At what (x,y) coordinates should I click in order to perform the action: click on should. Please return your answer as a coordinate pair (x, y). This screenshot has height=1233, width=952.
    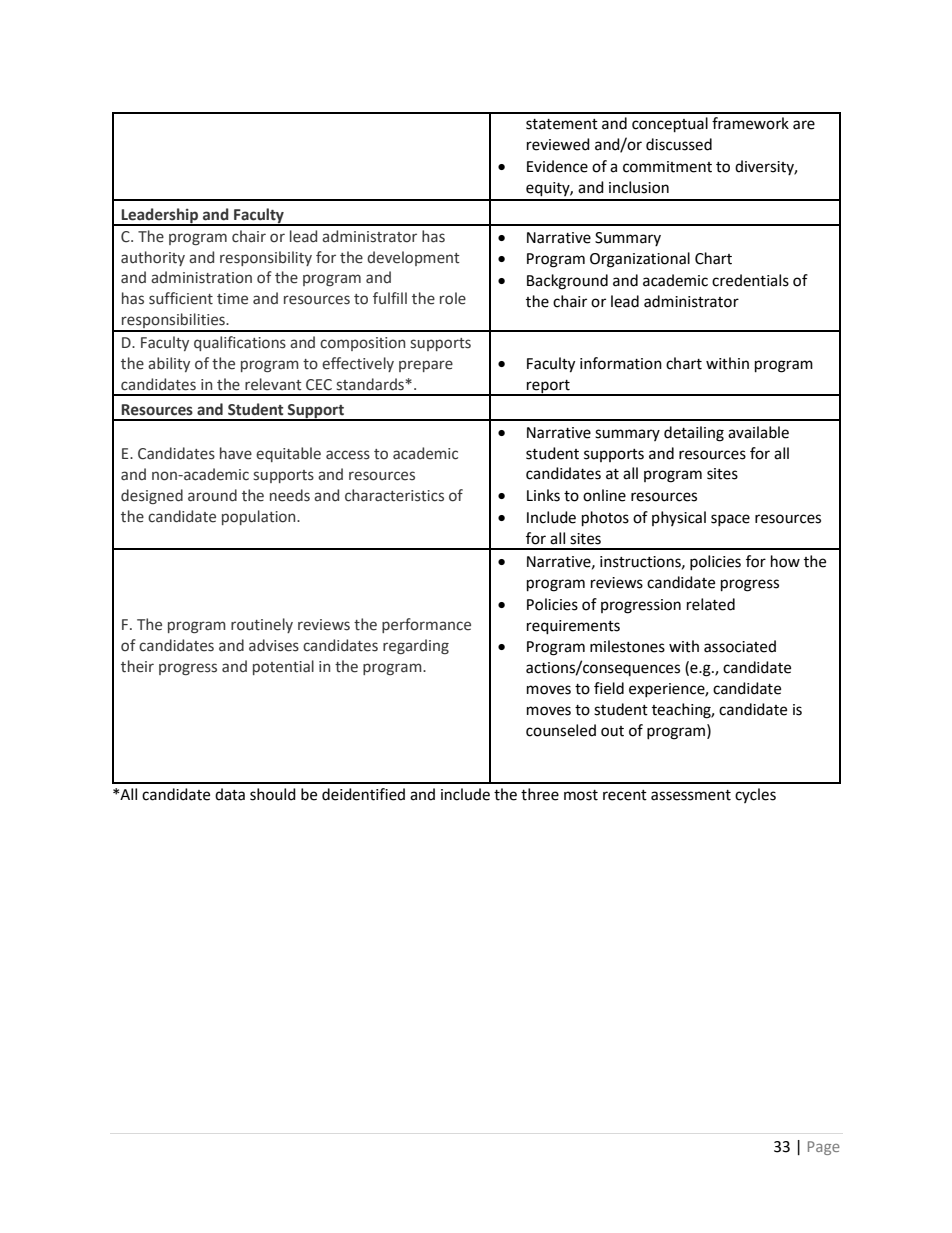
    Looking at the image, I should click on (273, 794).
